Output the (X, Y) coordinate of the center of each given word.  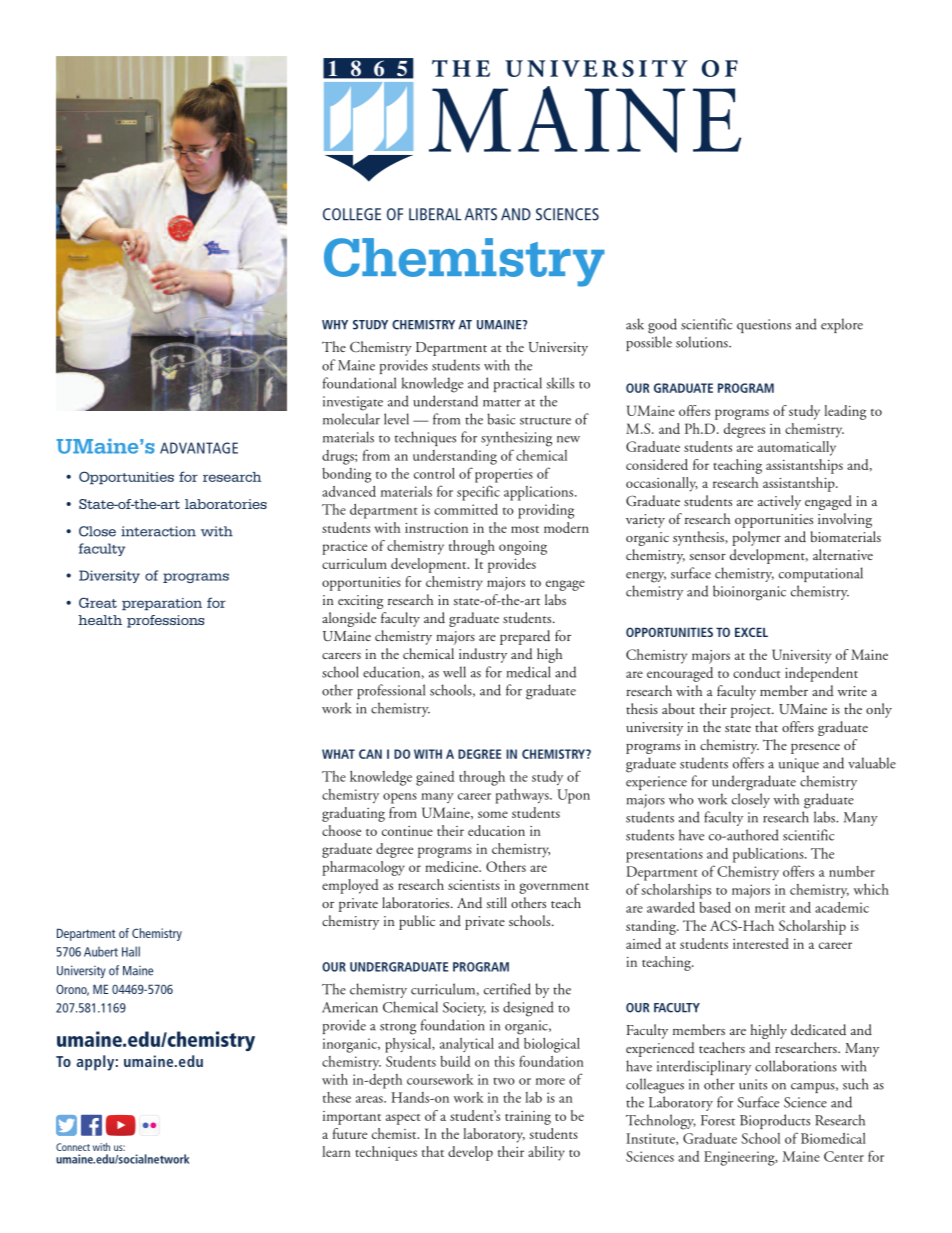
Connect (73, 1147)
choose (341, 830)
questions (764, 326)
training (528, 1118)
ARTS (481, 214)
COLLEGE (352, 214)
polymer (756, 538)
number (852, 871)
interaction (158, 531)
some (493, 814)
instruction (436, 528)
